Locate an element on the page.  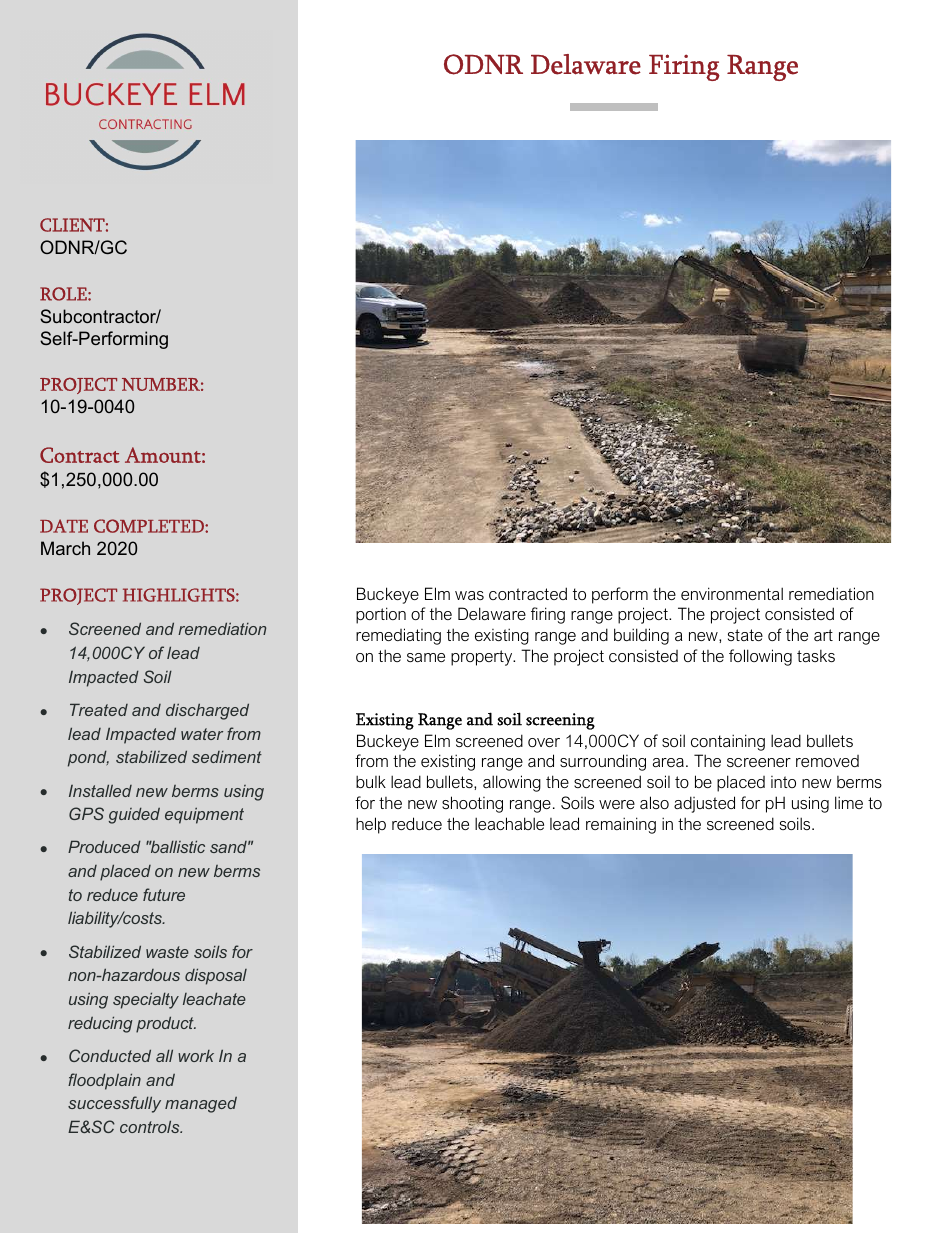
environmental is located at coordinates (732, 593).
